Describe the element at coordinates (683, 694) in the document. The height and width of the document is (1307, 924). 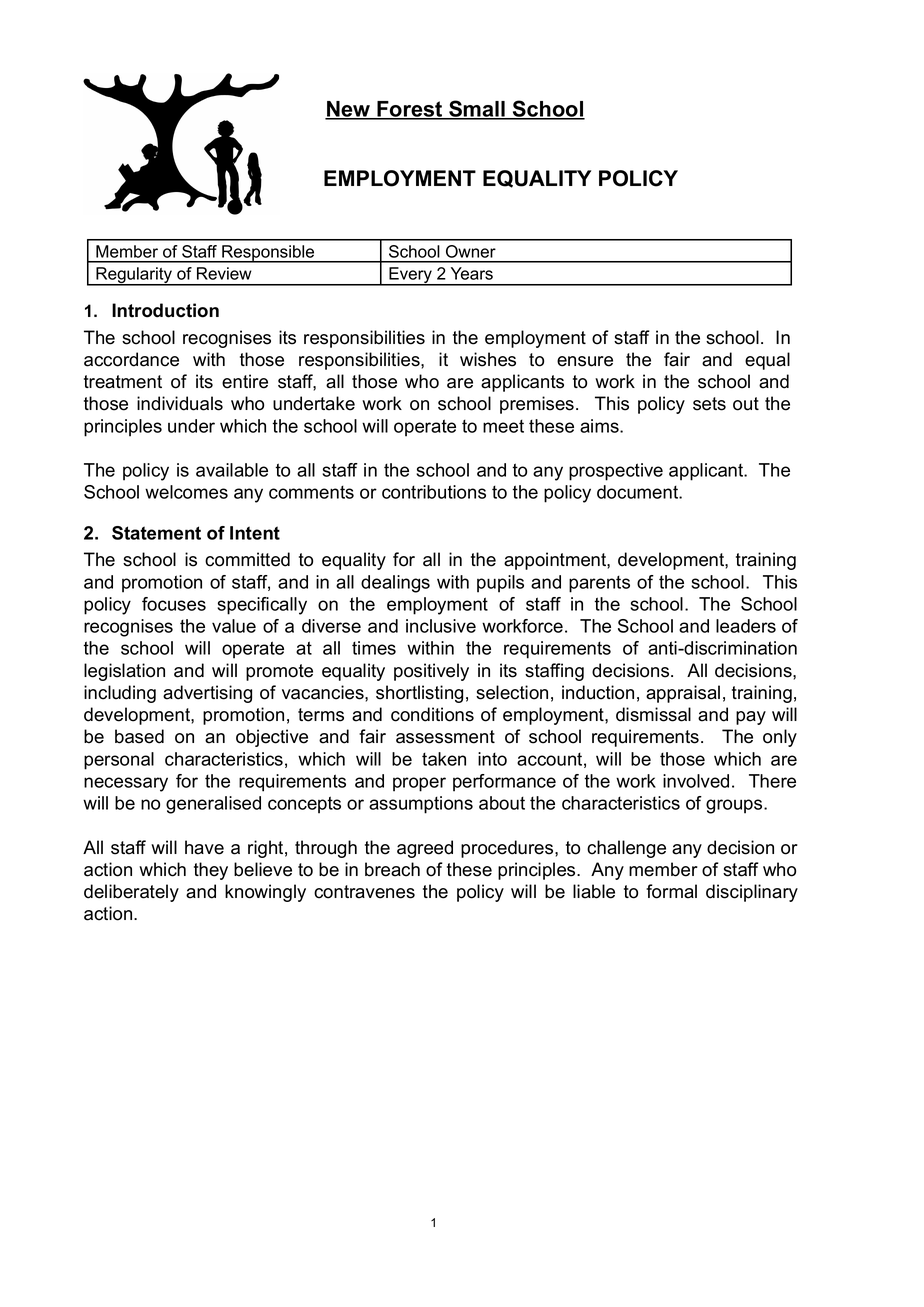
I see `appraisal` at that location.
